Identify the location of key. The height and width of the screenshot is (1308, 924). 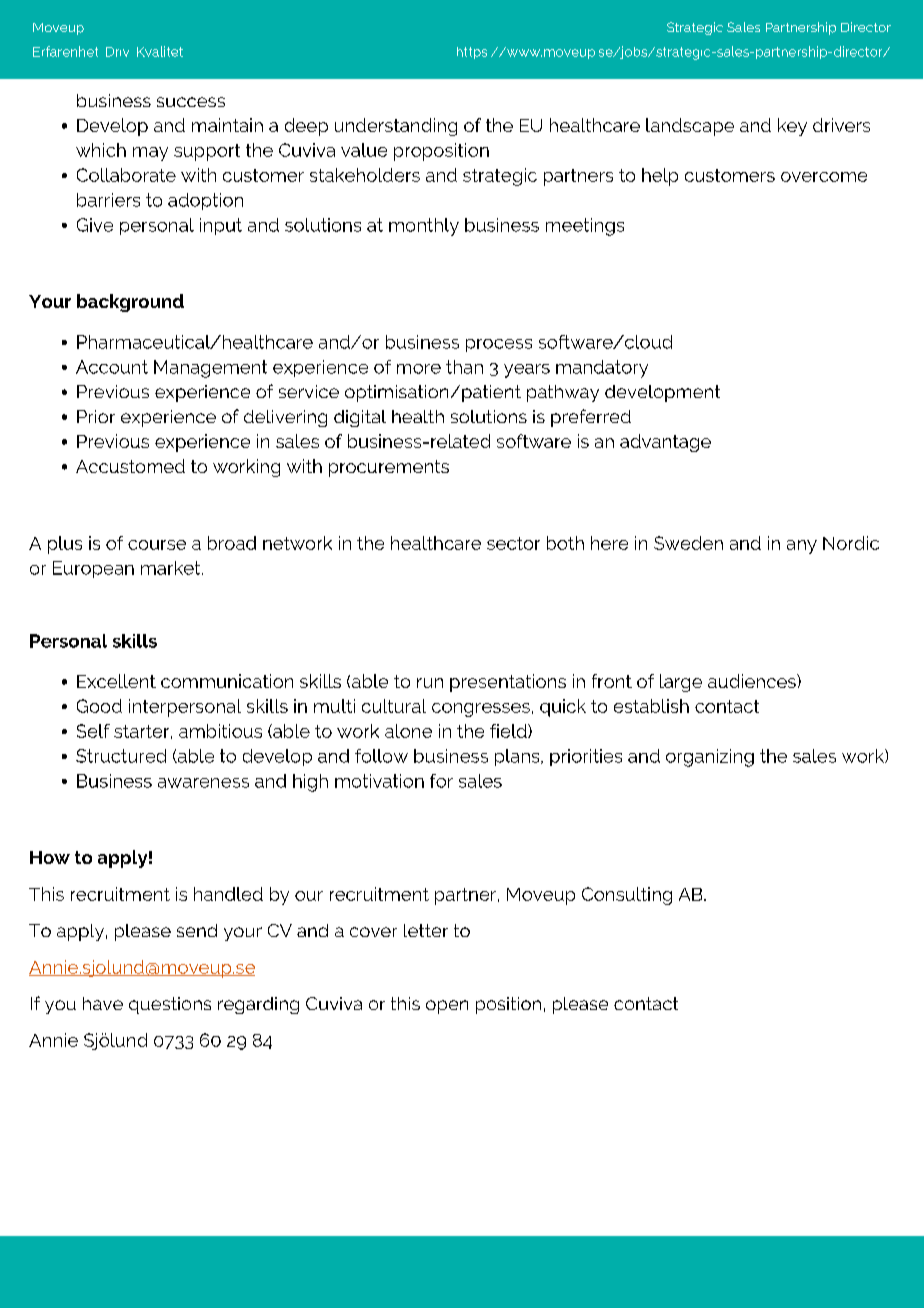
(792, 127).
